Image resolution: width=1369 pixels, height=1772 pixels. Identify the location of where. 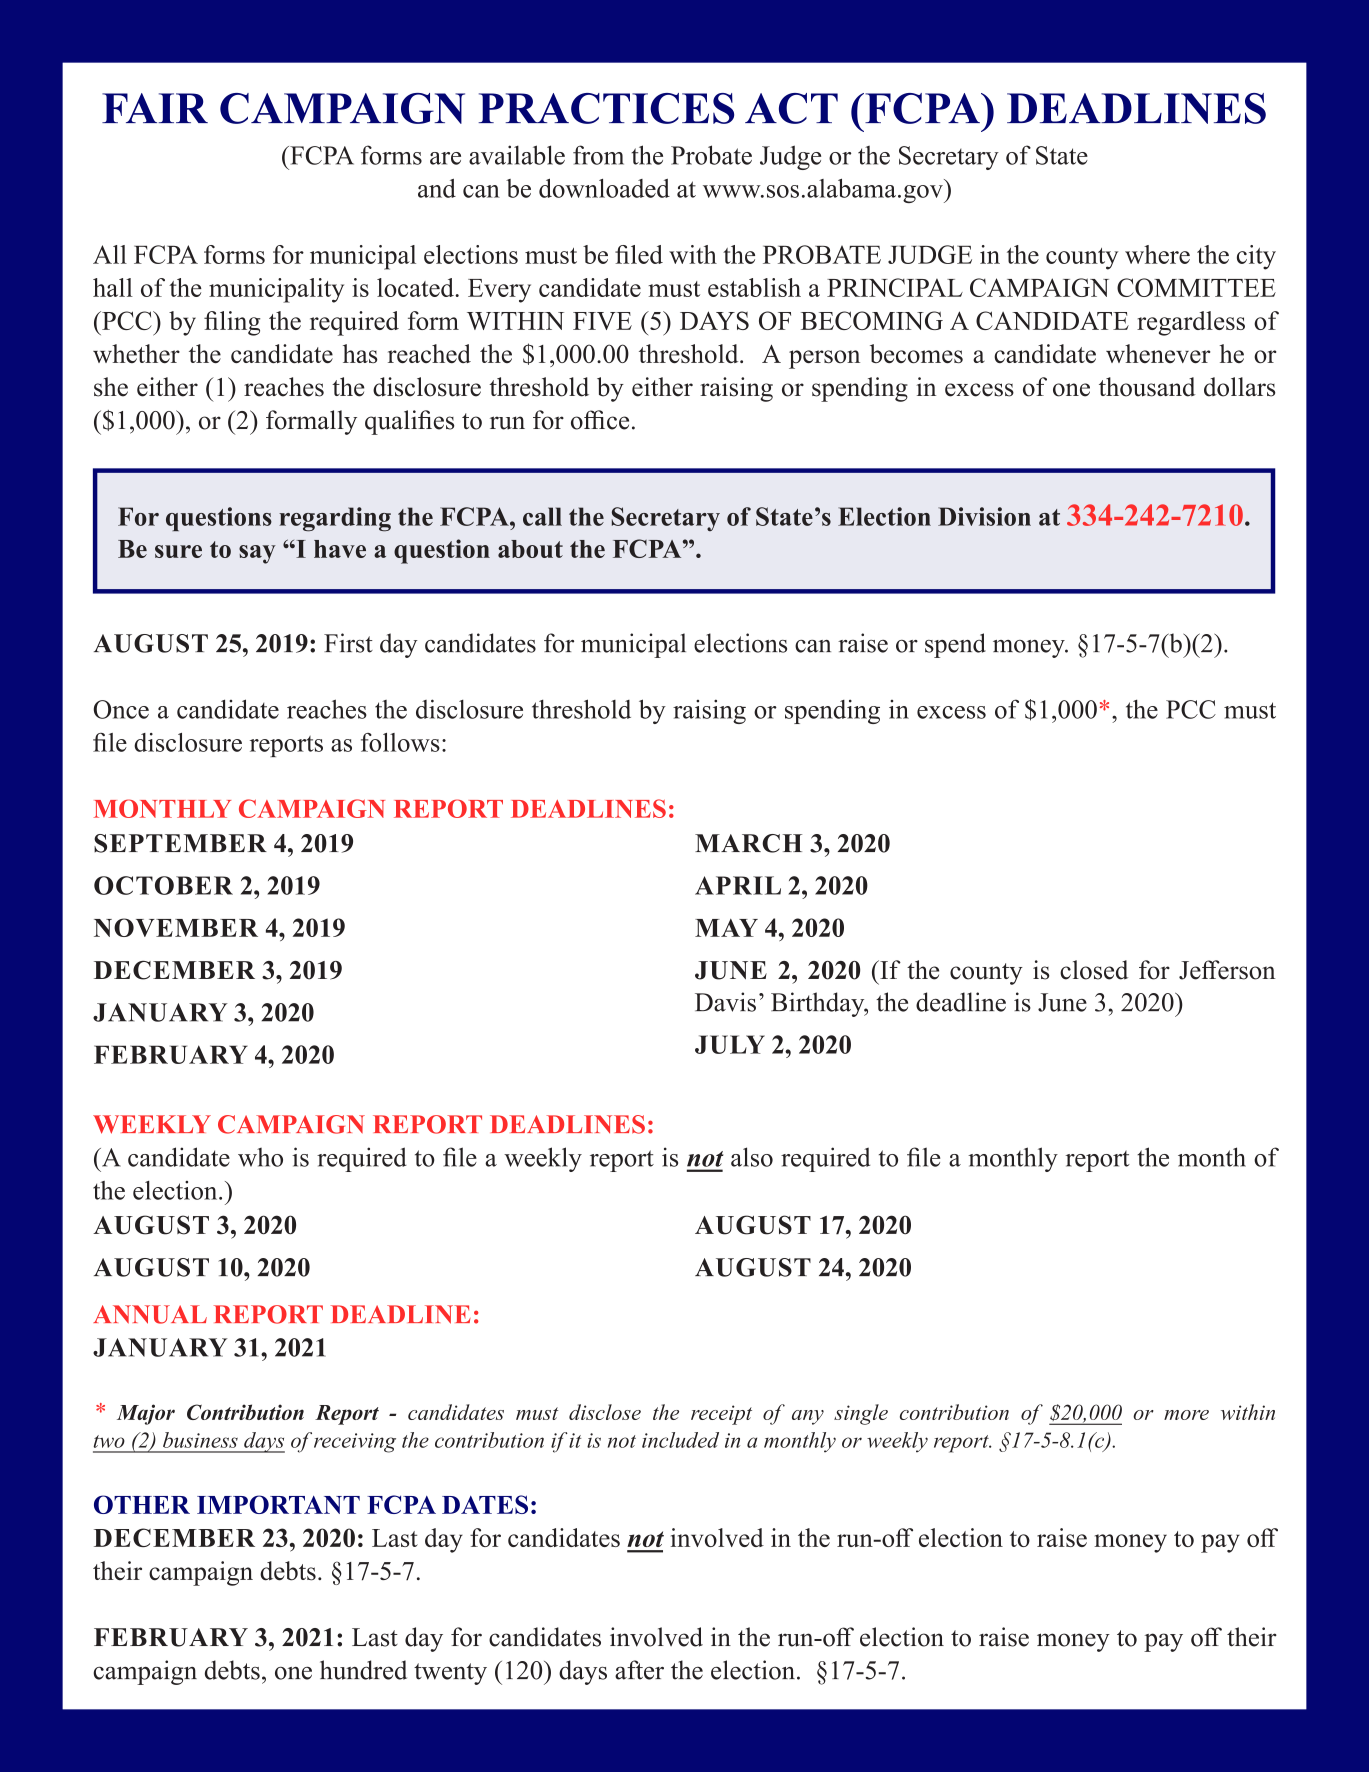
(1157, 254).
